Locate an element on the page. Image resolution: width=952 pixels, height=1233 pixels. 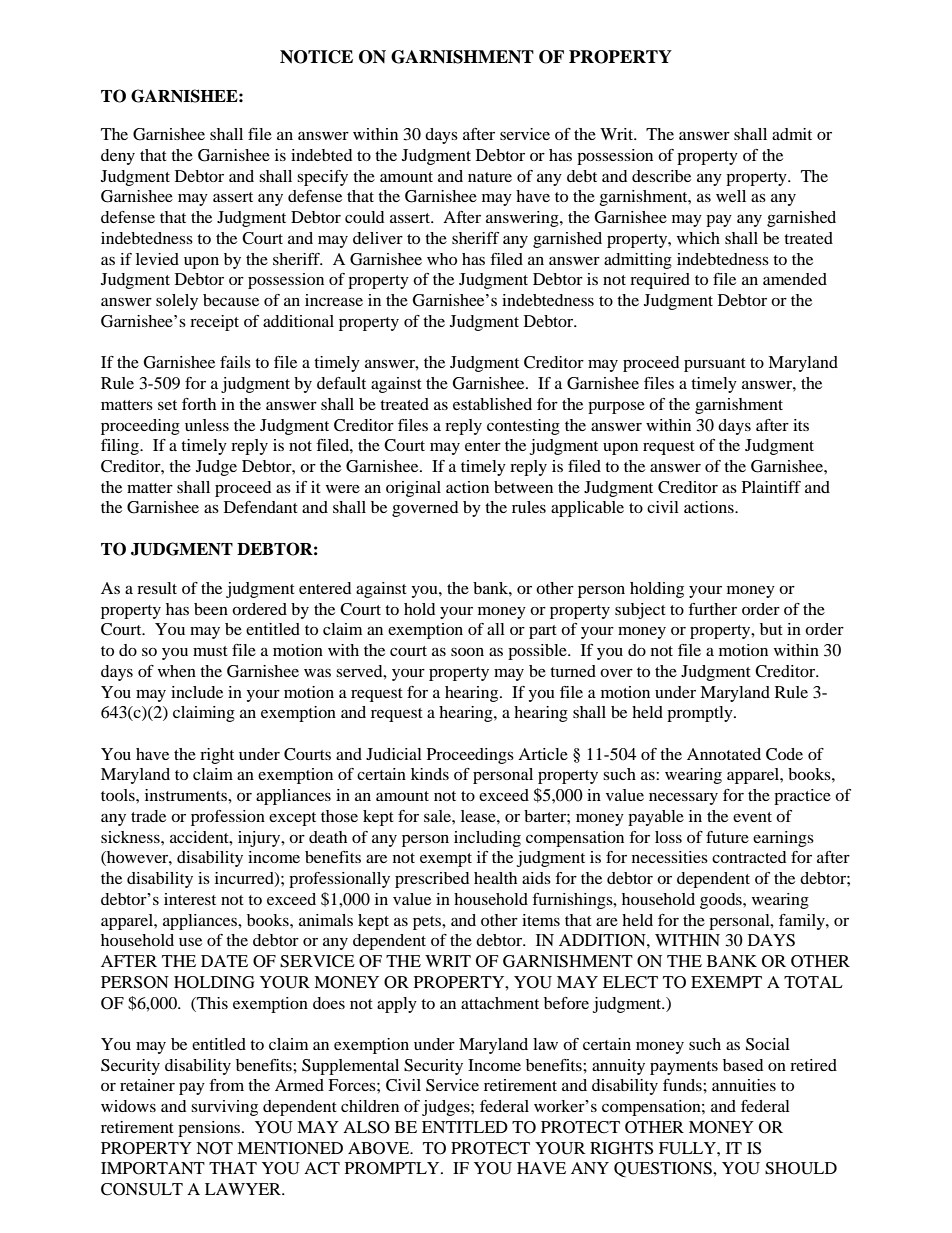
nature is located at coordinates (490, 177).
